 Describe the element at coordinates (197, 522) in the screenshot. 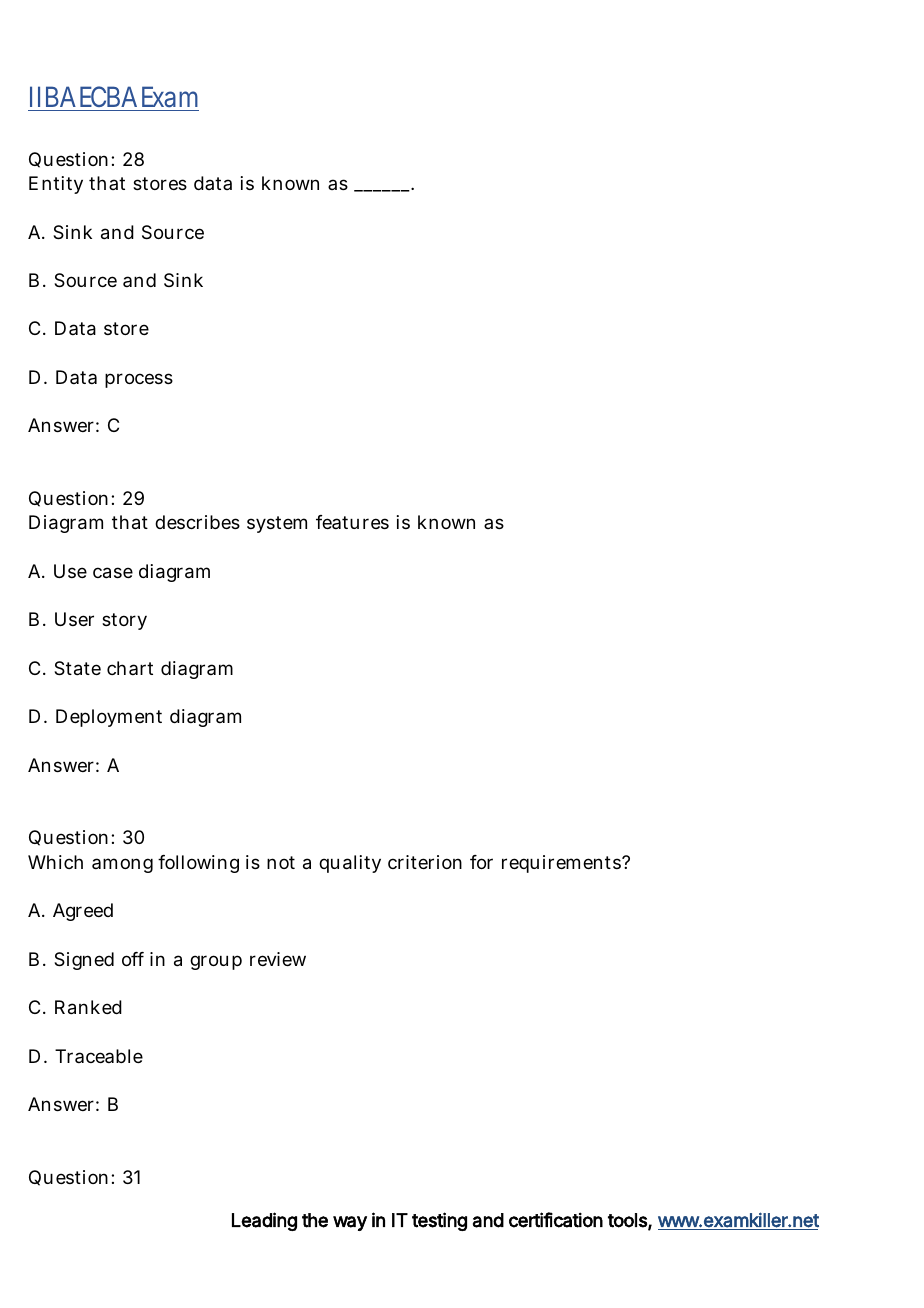

I see `describes` at that location.
